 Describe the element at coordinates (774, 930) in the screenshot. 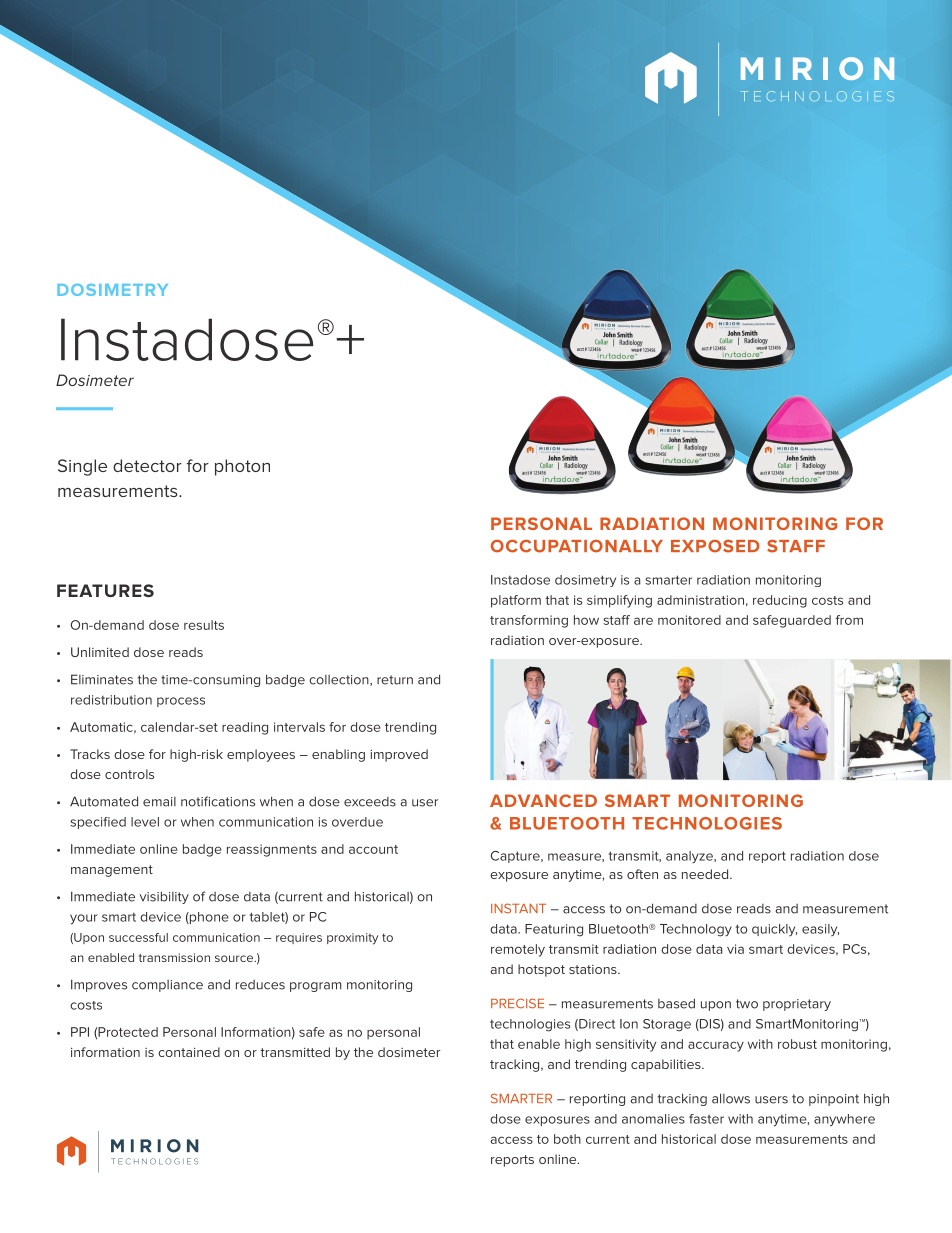

I see `quickly` at that location.
